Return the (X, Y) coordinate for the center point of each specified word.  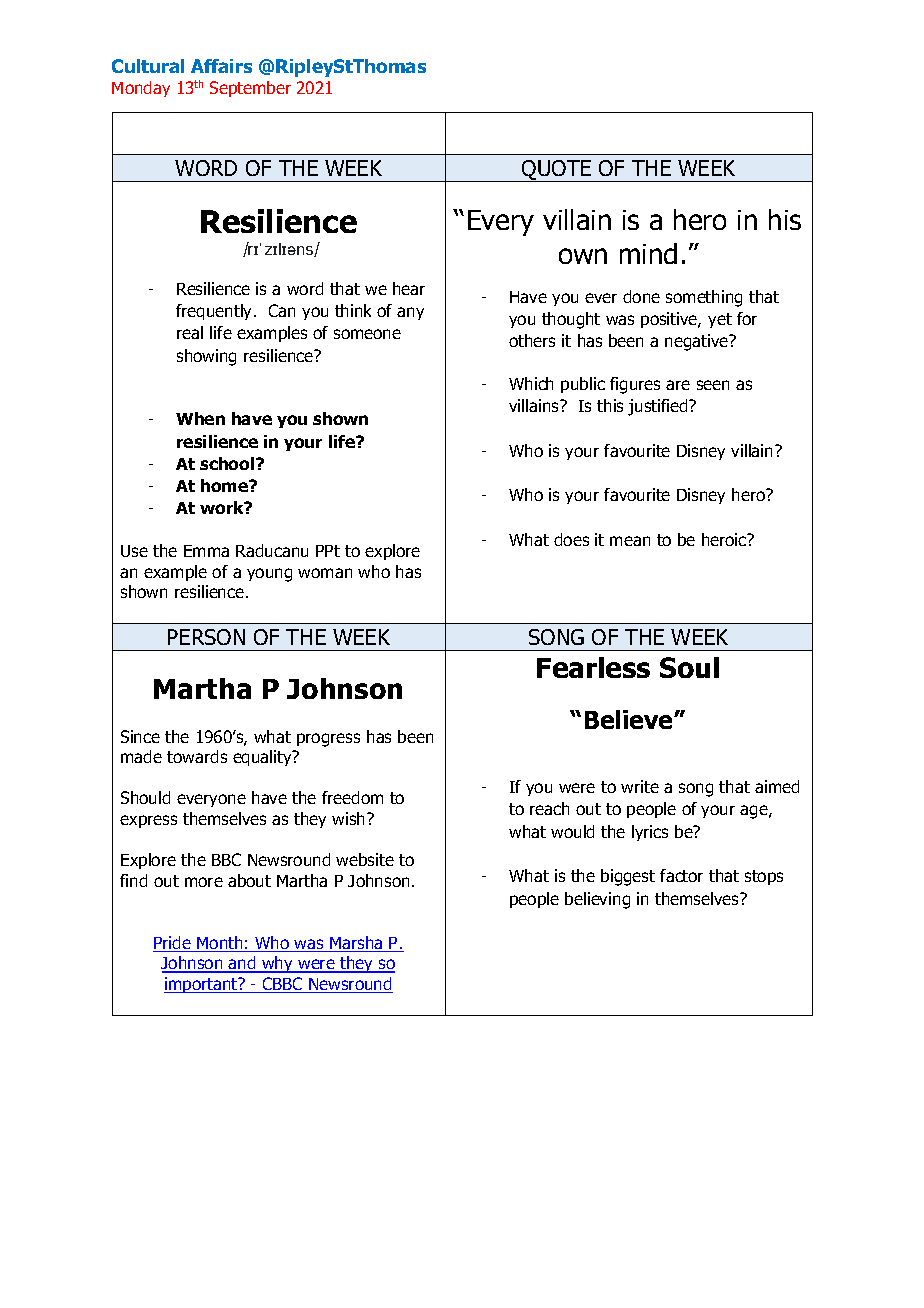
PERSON (206, 637)
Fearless (593, 667)
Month (220, 944)
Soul (689, 667)
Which (531, 383)
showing (206, 357)
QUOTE (557, 171)
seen (713, 385)
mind (648, 253)
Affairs (221, 66)
